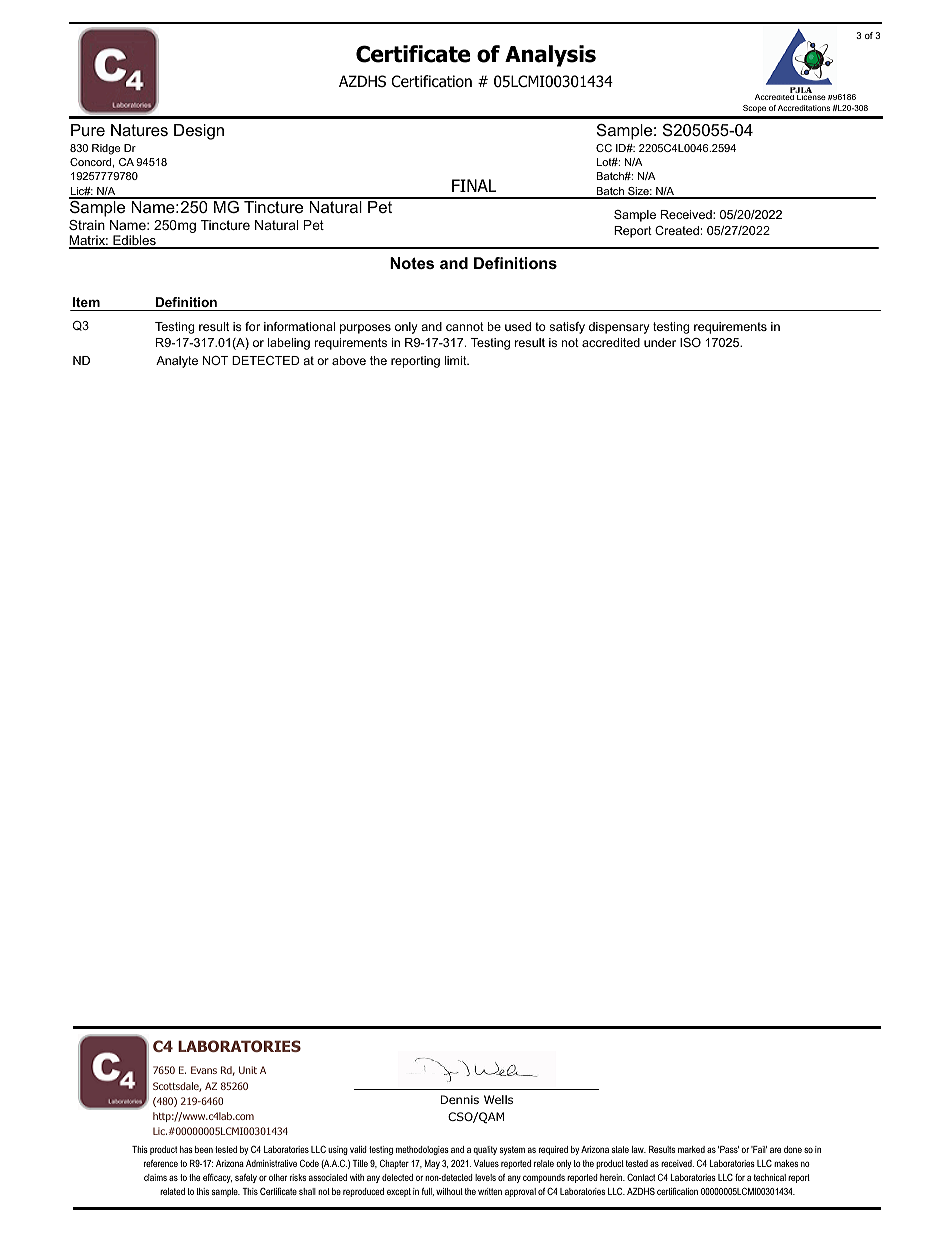 Image resolution: width=952 pixels, height=1233 pixels. Describe the element at coordinates (177, 362) in the screenshot. I see `Analyte` at that location.
